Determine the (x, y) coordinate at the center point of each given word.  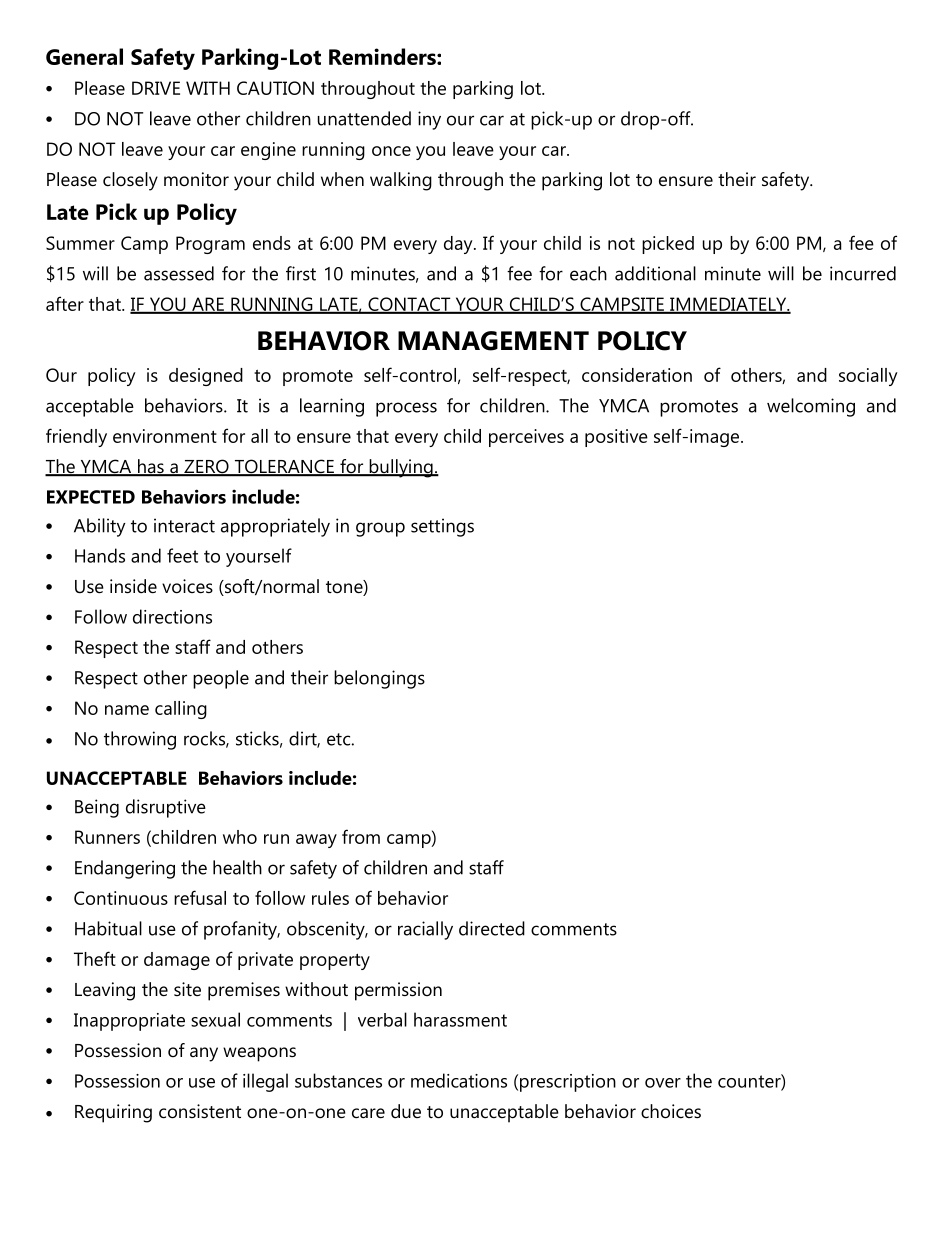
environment (165, 436)
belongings (379, 679)
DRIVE (156, 88)
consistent (200, 1111)
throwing (140, 740)
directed (492, 928)
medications (459, 1080)
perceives (526, 438)
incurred (863, 273)
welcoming (811, 407)
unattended (364, 118)
